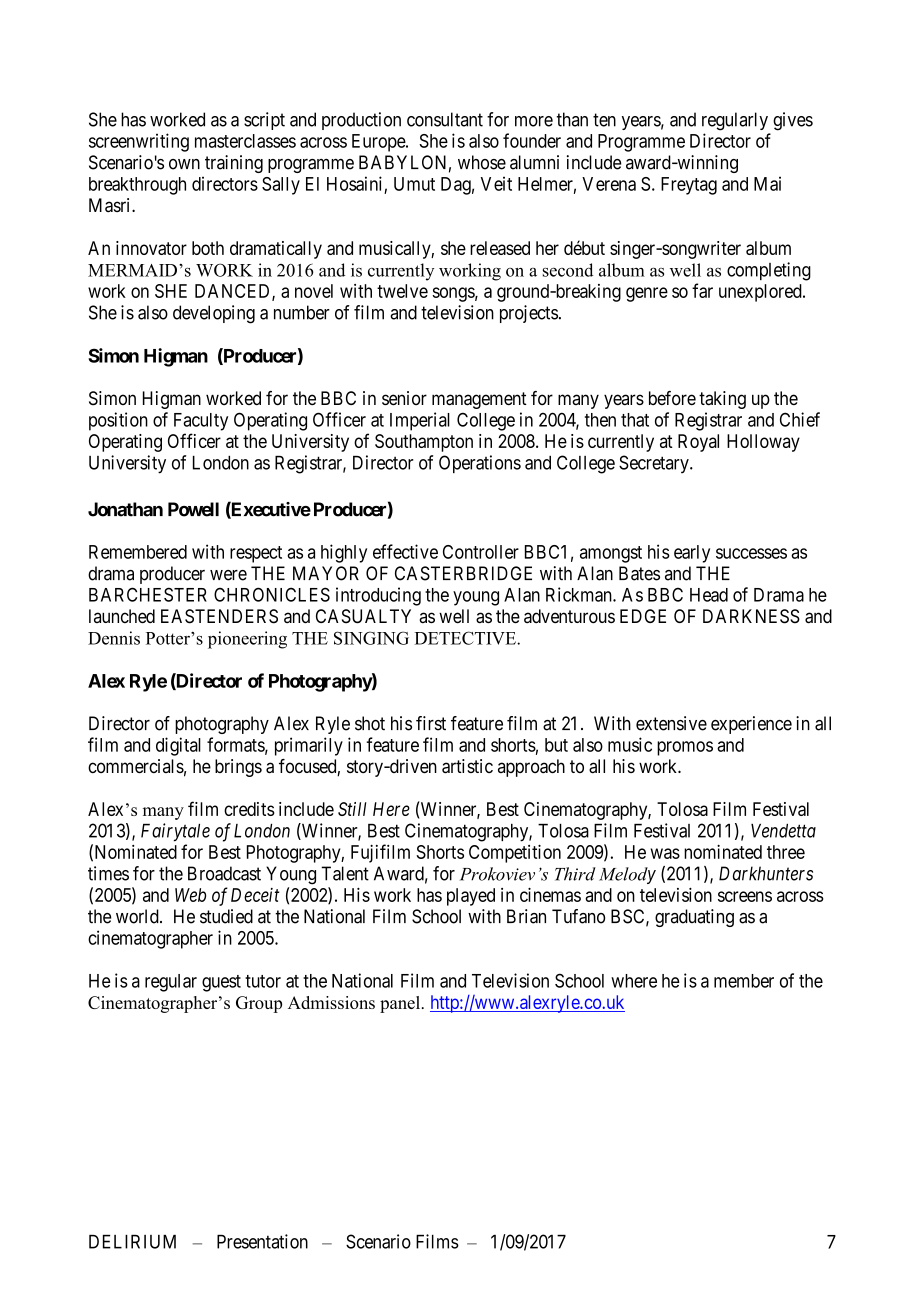 The height and width of the screenshot is (1308, 924). Describe the element at coordinates (709, 595) in the screenshot. I see `Head` at that location.
